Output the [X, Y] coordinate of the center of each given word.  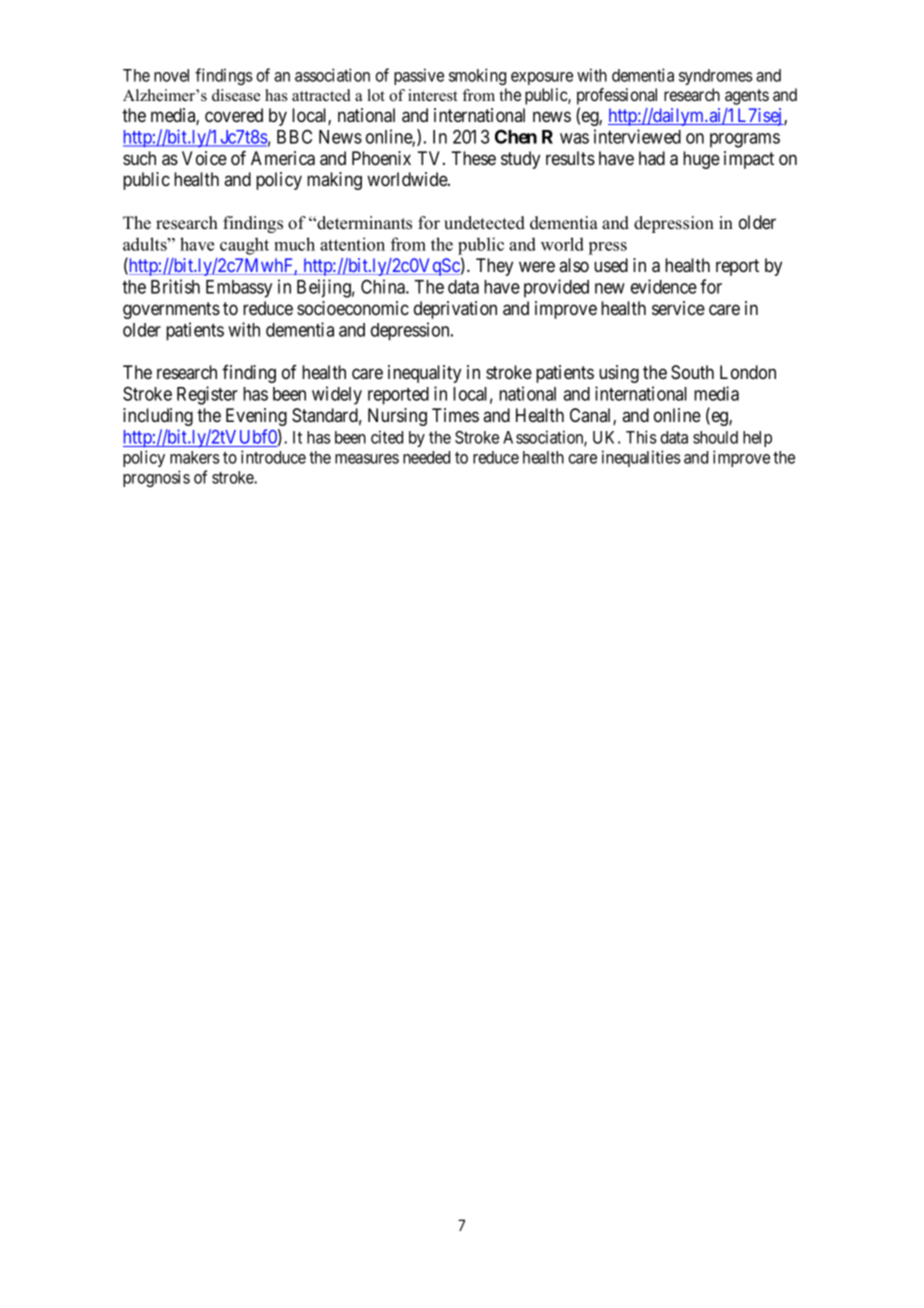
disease [236, 95]
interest [433, 95]
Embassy [239, 289]
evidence [664, 286]
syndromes [716, 77]
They [494, 267]
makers [195, 457]
